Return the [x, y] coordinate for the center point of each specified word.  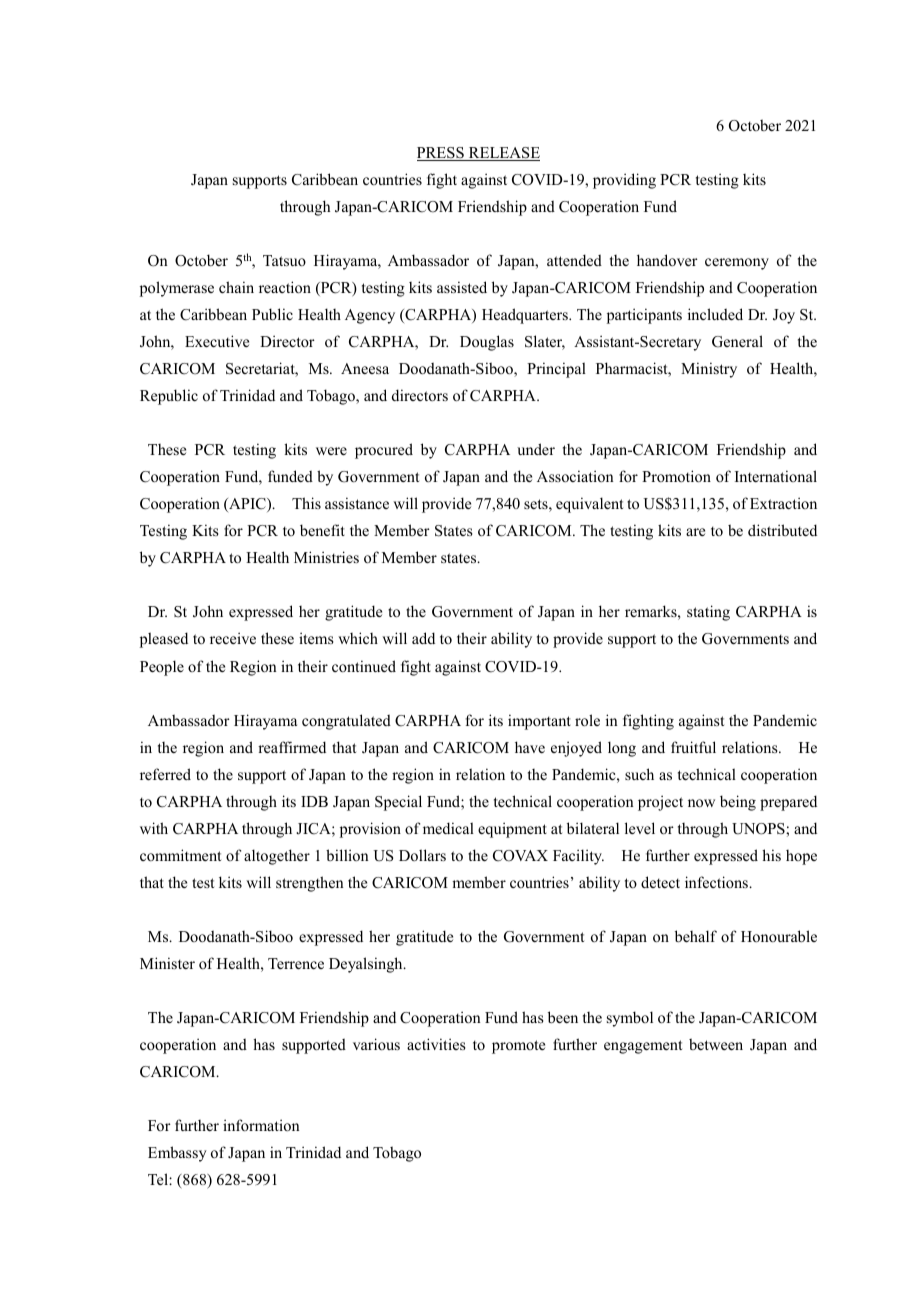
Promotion [676, 476]
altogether [277, 857]
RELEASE [503, 154]
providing [624, 181]
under [536, 449]
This [306, 503]
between [716, 1044]
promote [518, 1047]
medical [448, 828]
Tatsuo [284, 260]
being [738, 803]
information [261, 1125]
